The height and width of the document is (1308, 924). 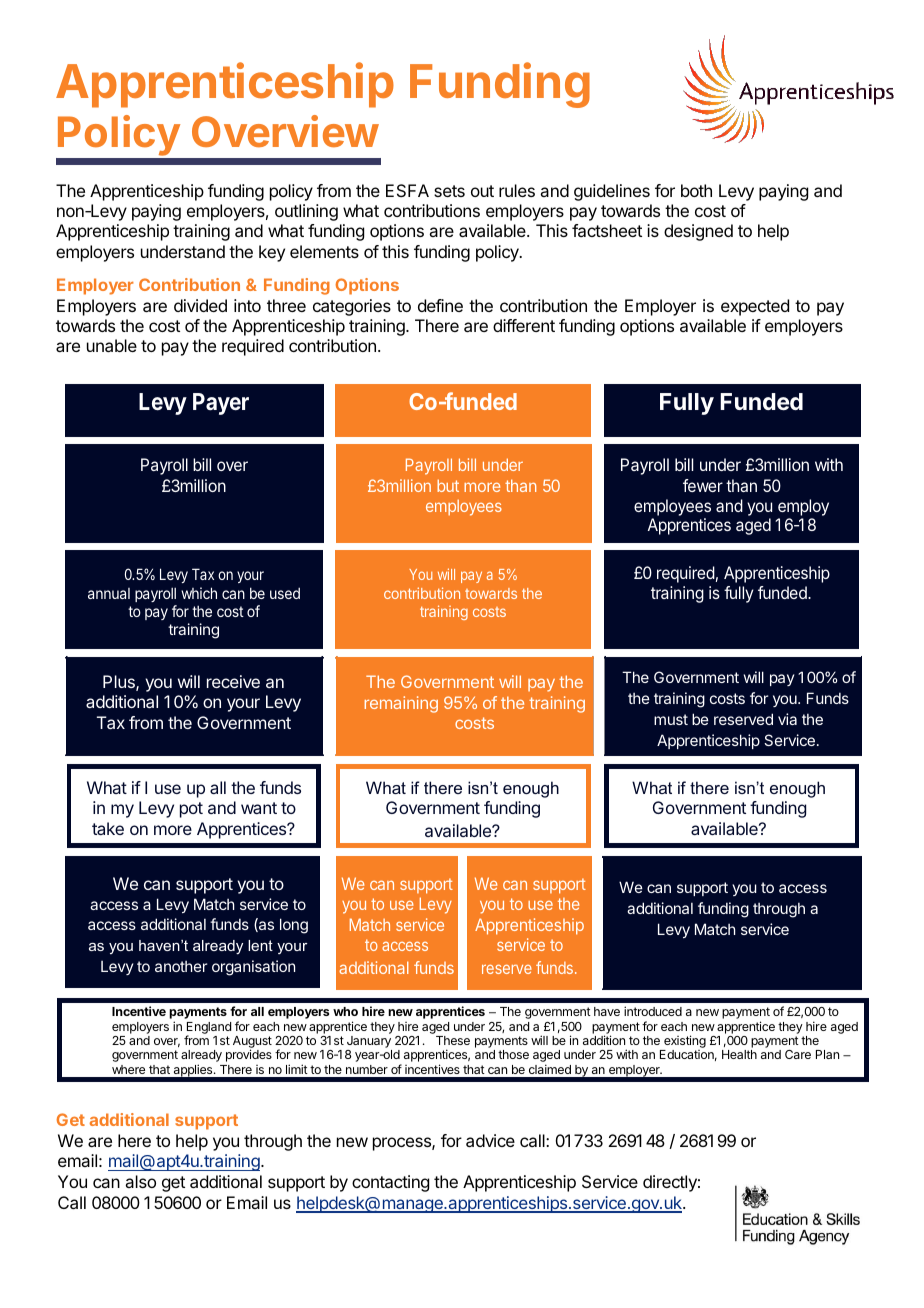 What do you see at coordinates (787, 719) in the document?
I see `via` at bounding box center [787, 719].
